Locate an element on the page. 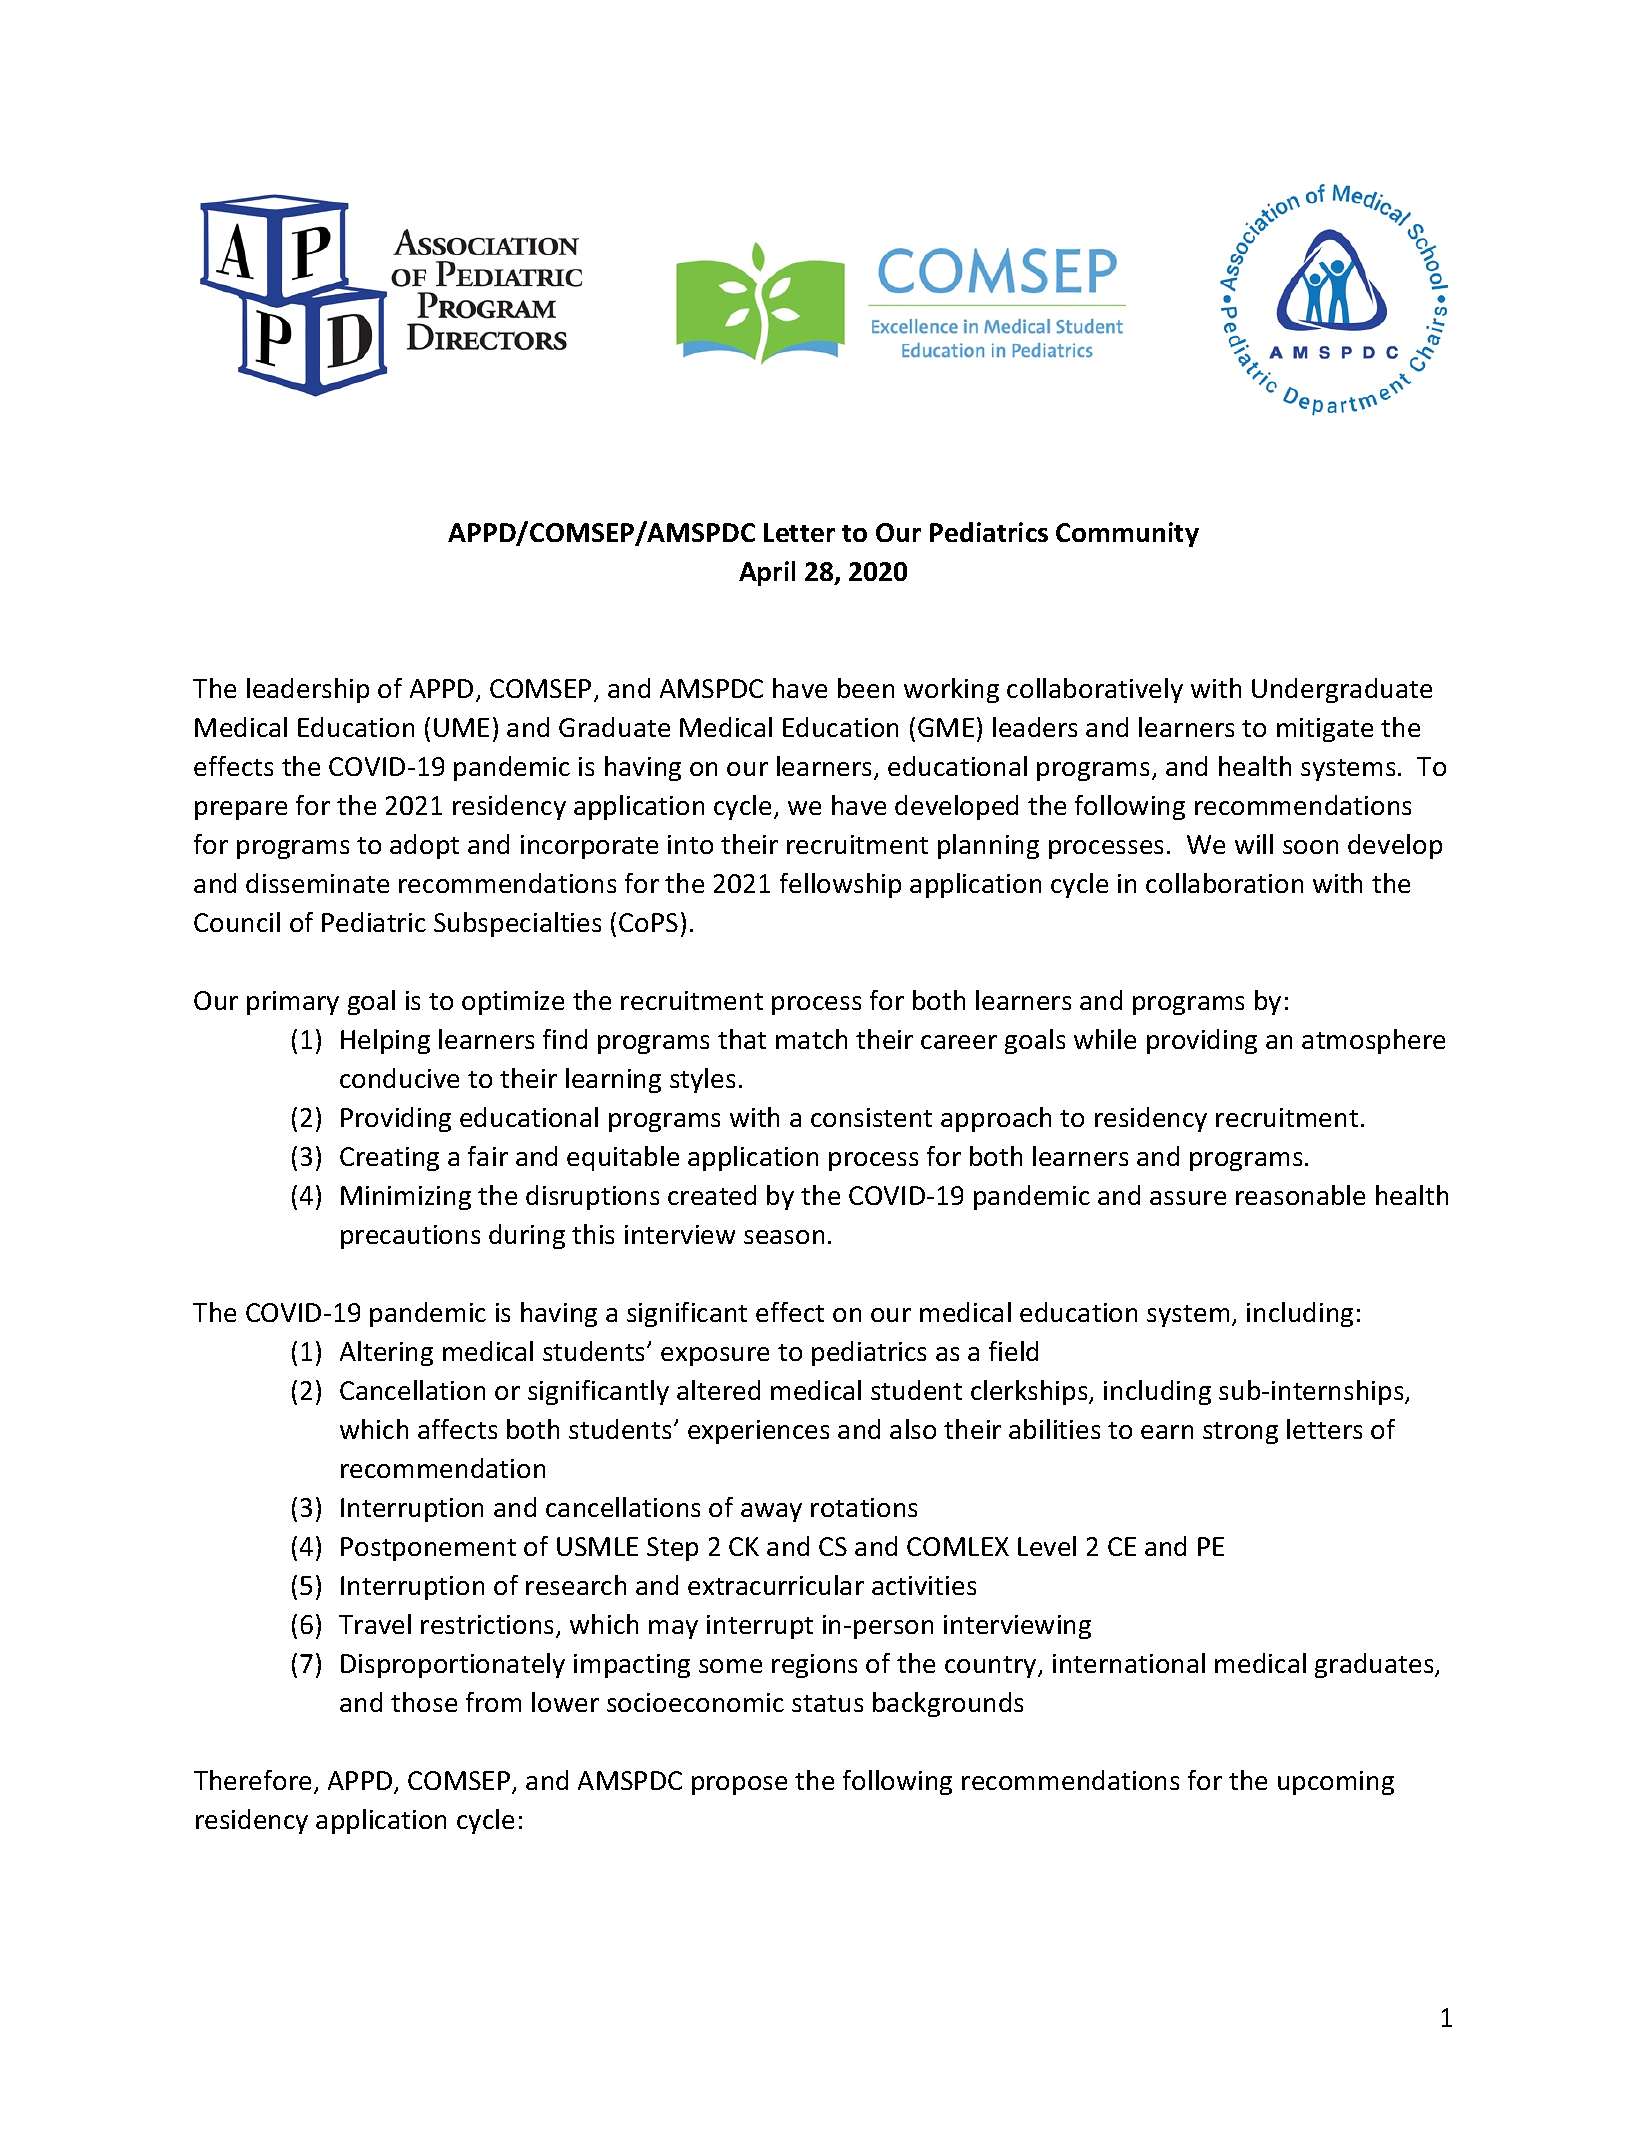 The image size is (1648, 2132). April is located at coordinates (767, 573).
